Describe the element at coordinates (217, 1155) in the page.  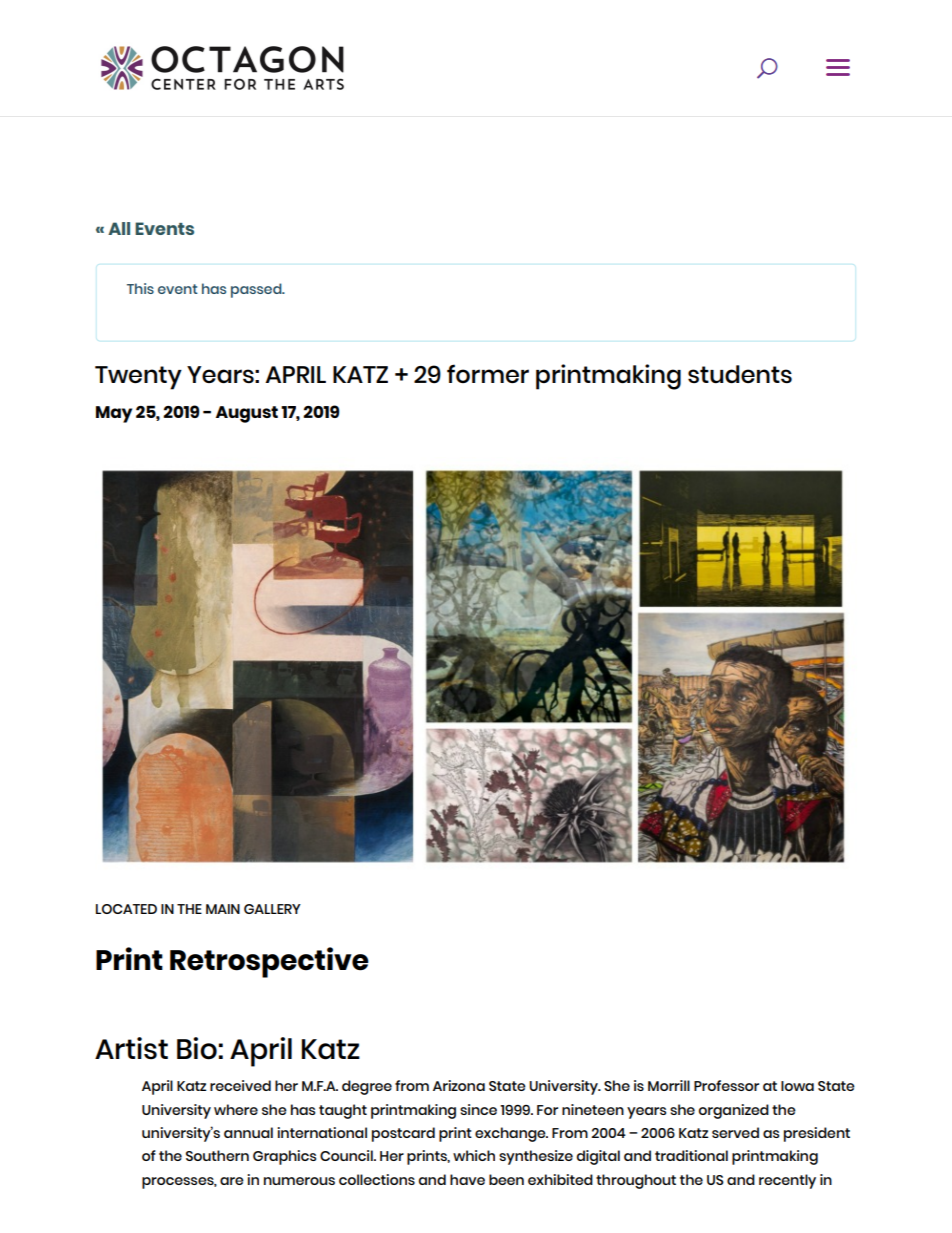
I see `Southern` at that location.
